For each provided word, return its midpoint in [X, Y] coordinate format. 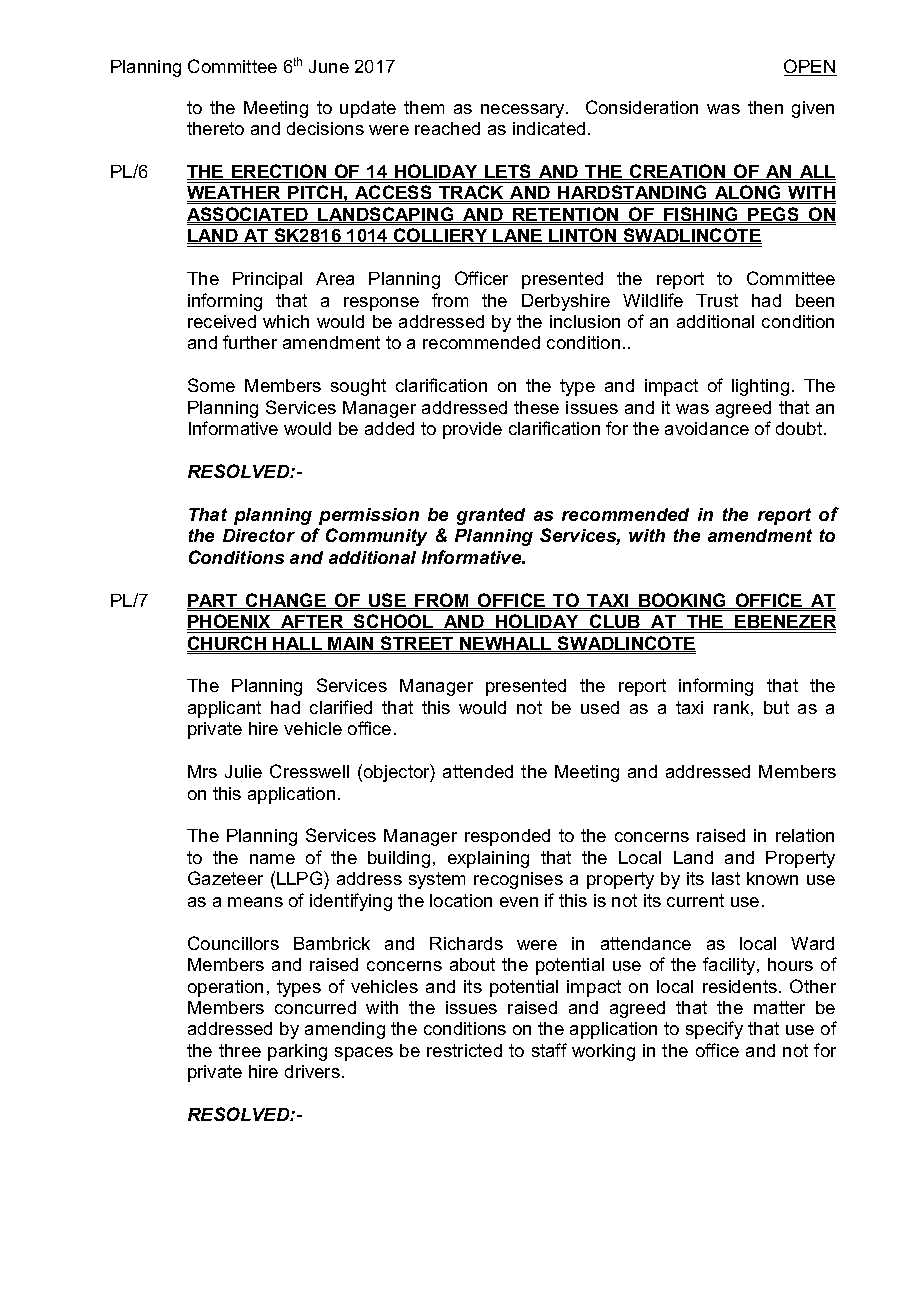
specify [714, 1030]
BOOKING [682, 601]
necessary [524, 111]
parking [297, 1052]
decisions [325, 128]
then [765, 107]
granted [491, 516]
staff [549, 1050]
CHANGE [286, 601]
